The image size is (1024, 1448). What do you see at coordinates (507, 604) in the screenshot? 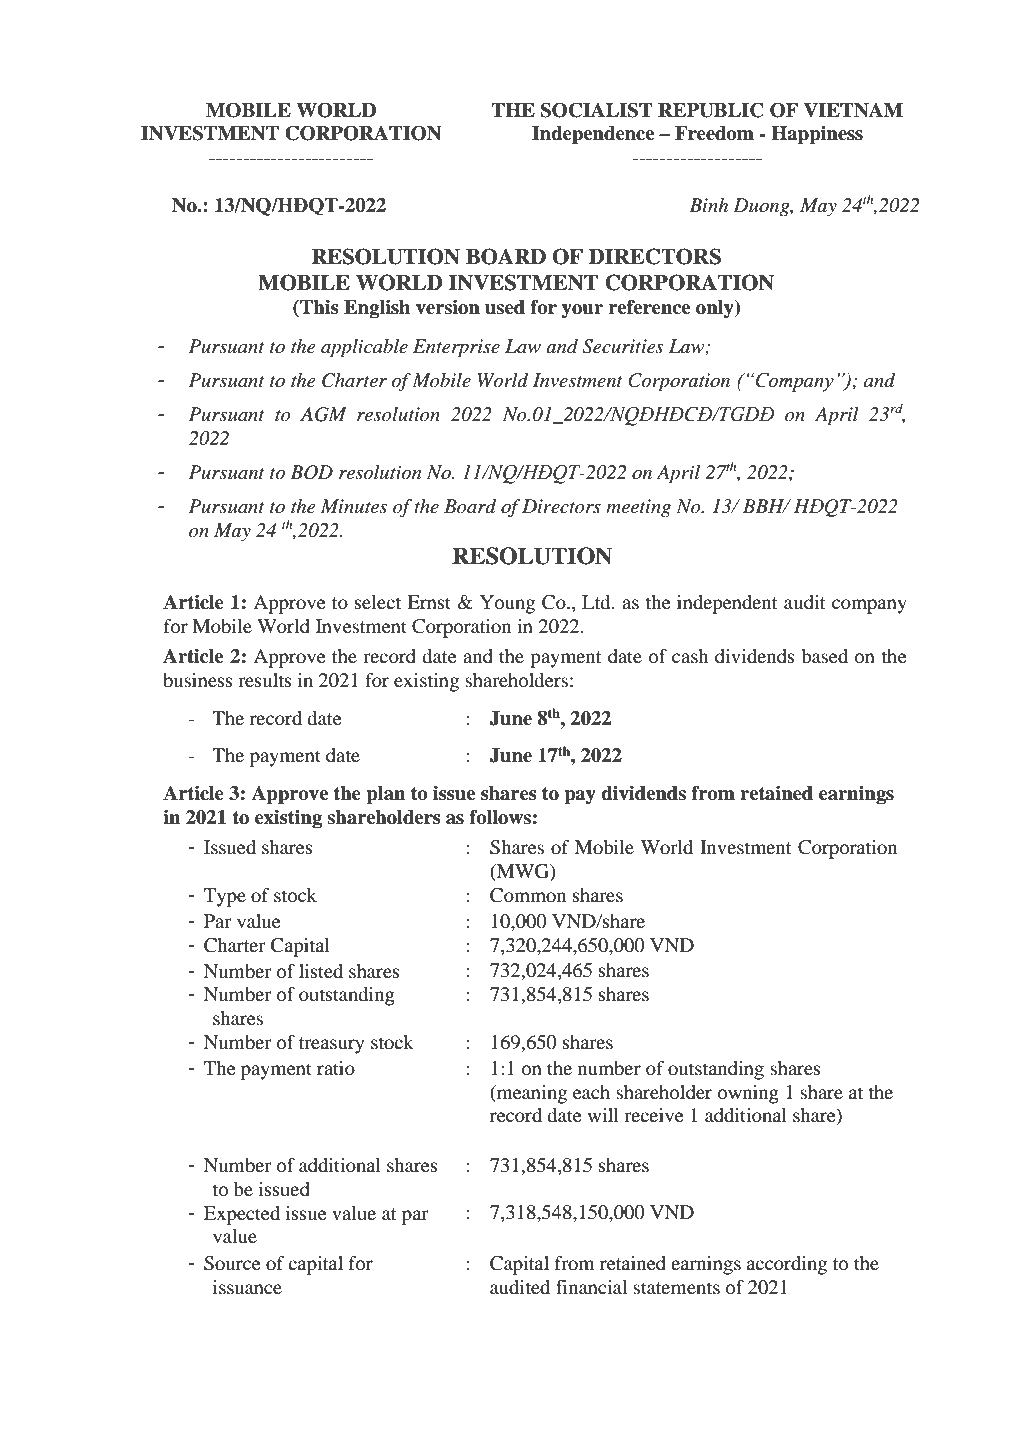
I see `Young` at bounding box center [507, 604].
